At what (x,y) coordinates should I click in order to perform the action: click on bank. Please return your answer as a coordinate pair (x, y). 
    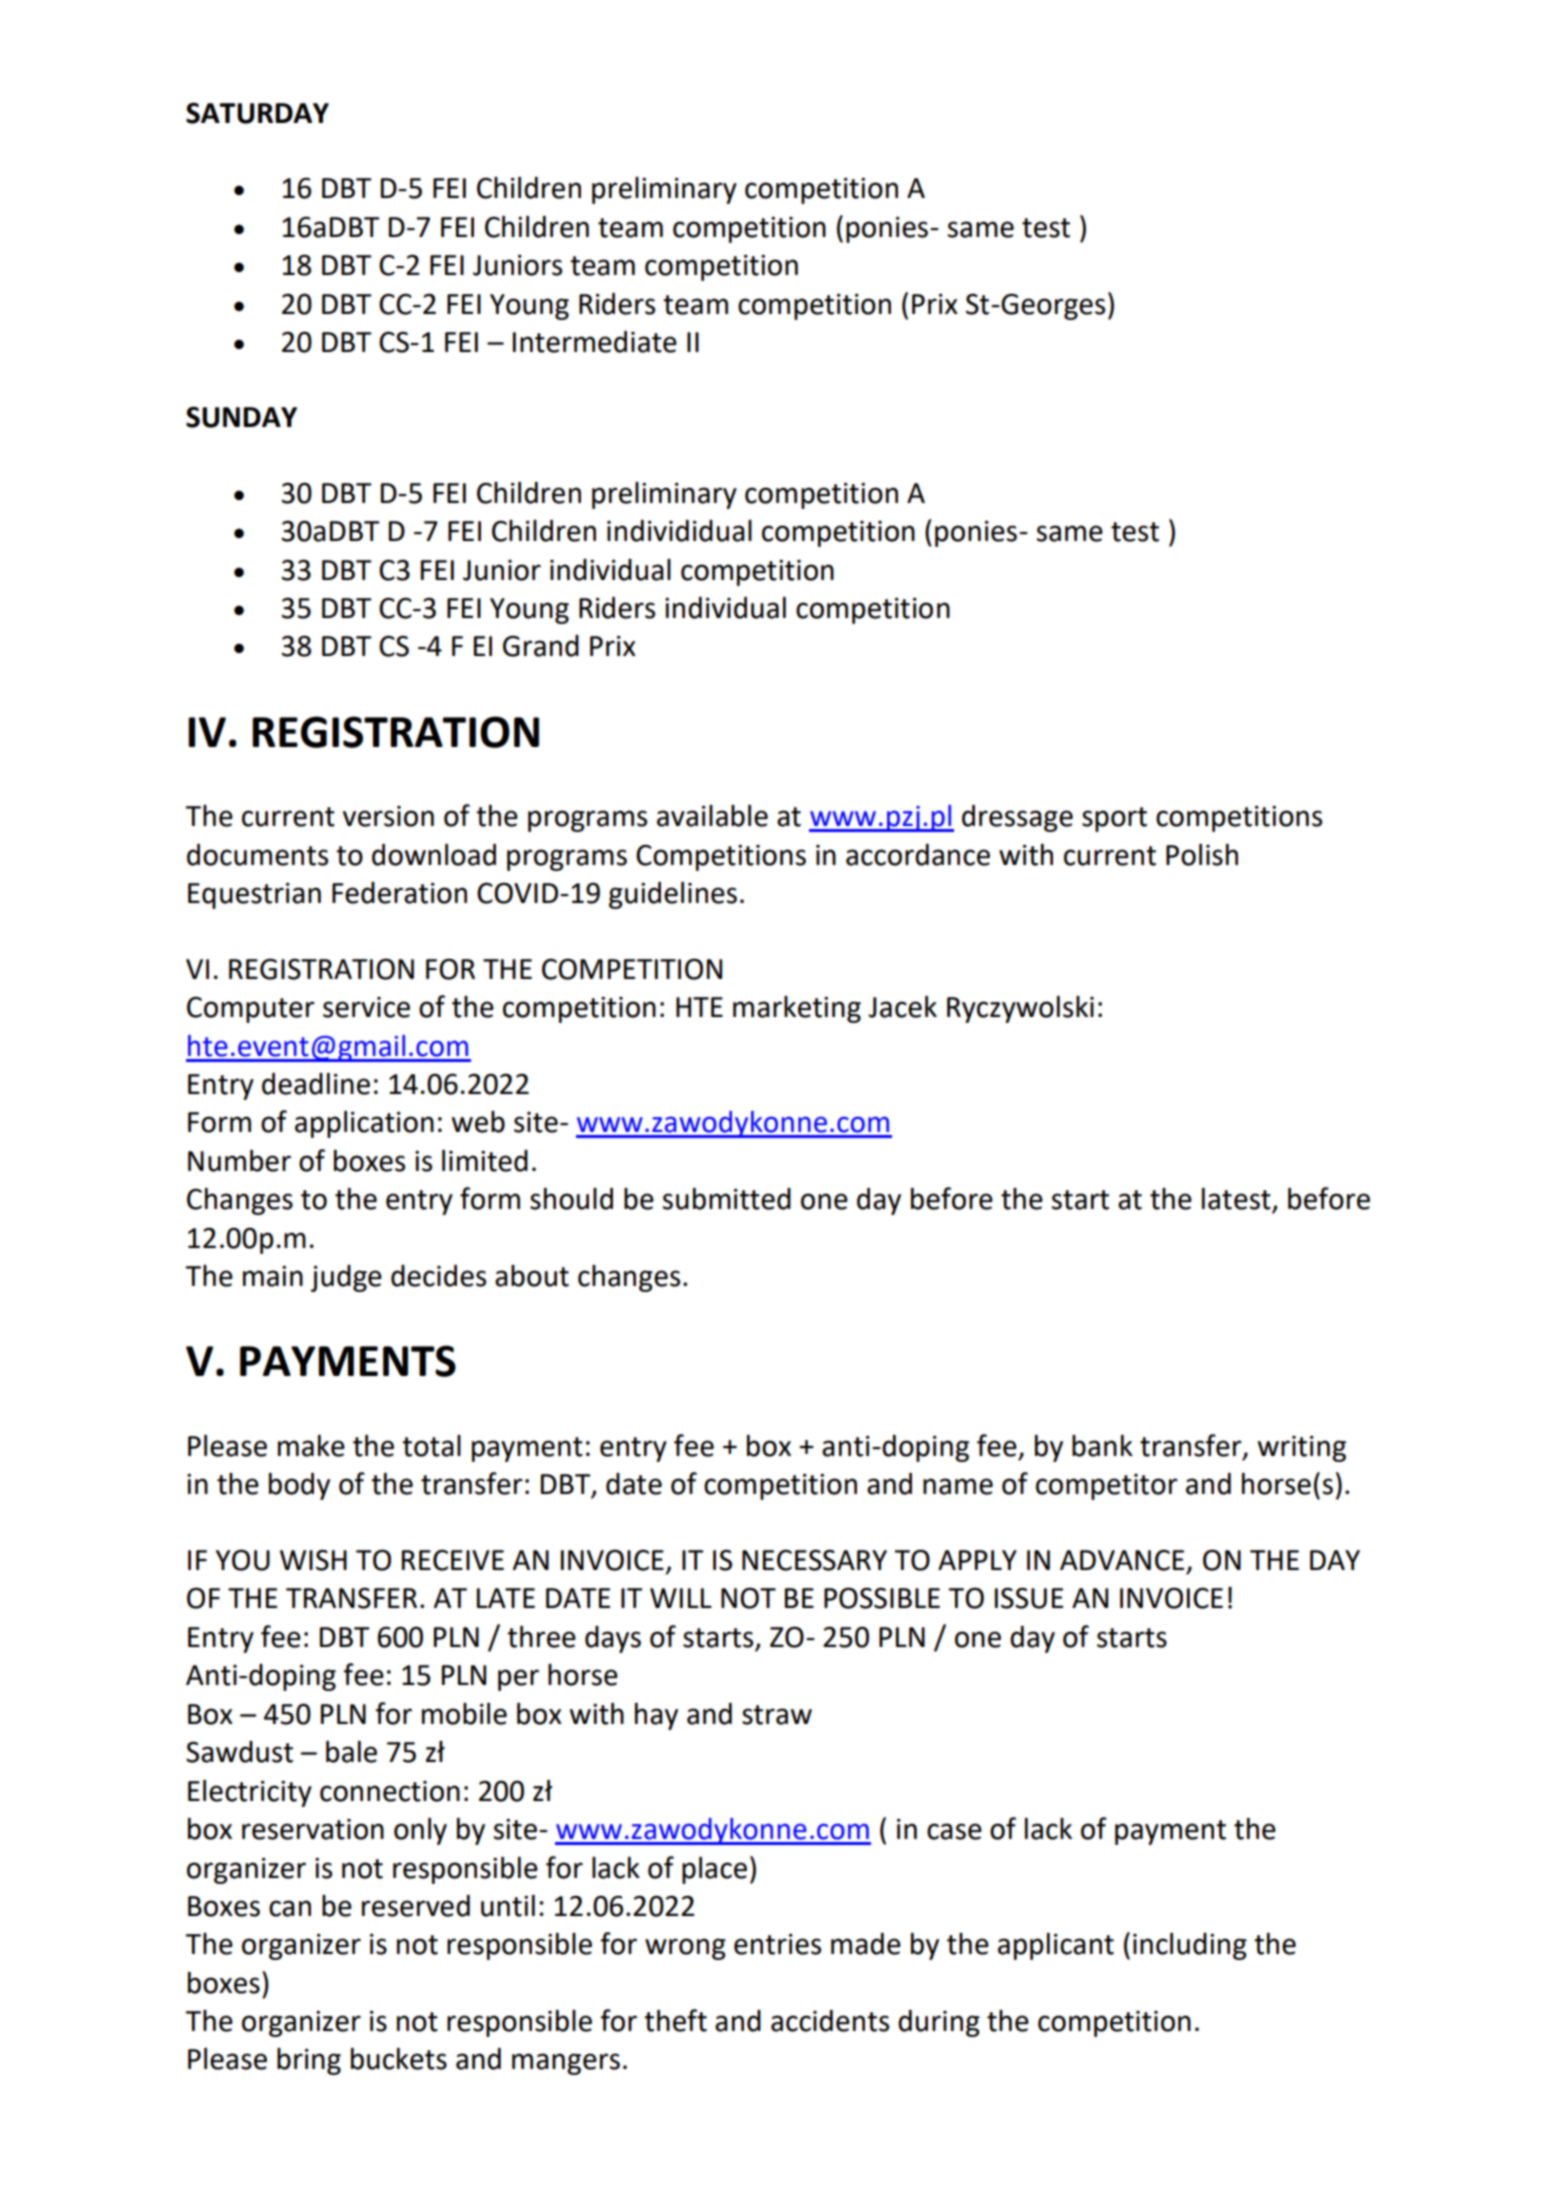
    Looking at the image, I should click on (1102, 1446).
